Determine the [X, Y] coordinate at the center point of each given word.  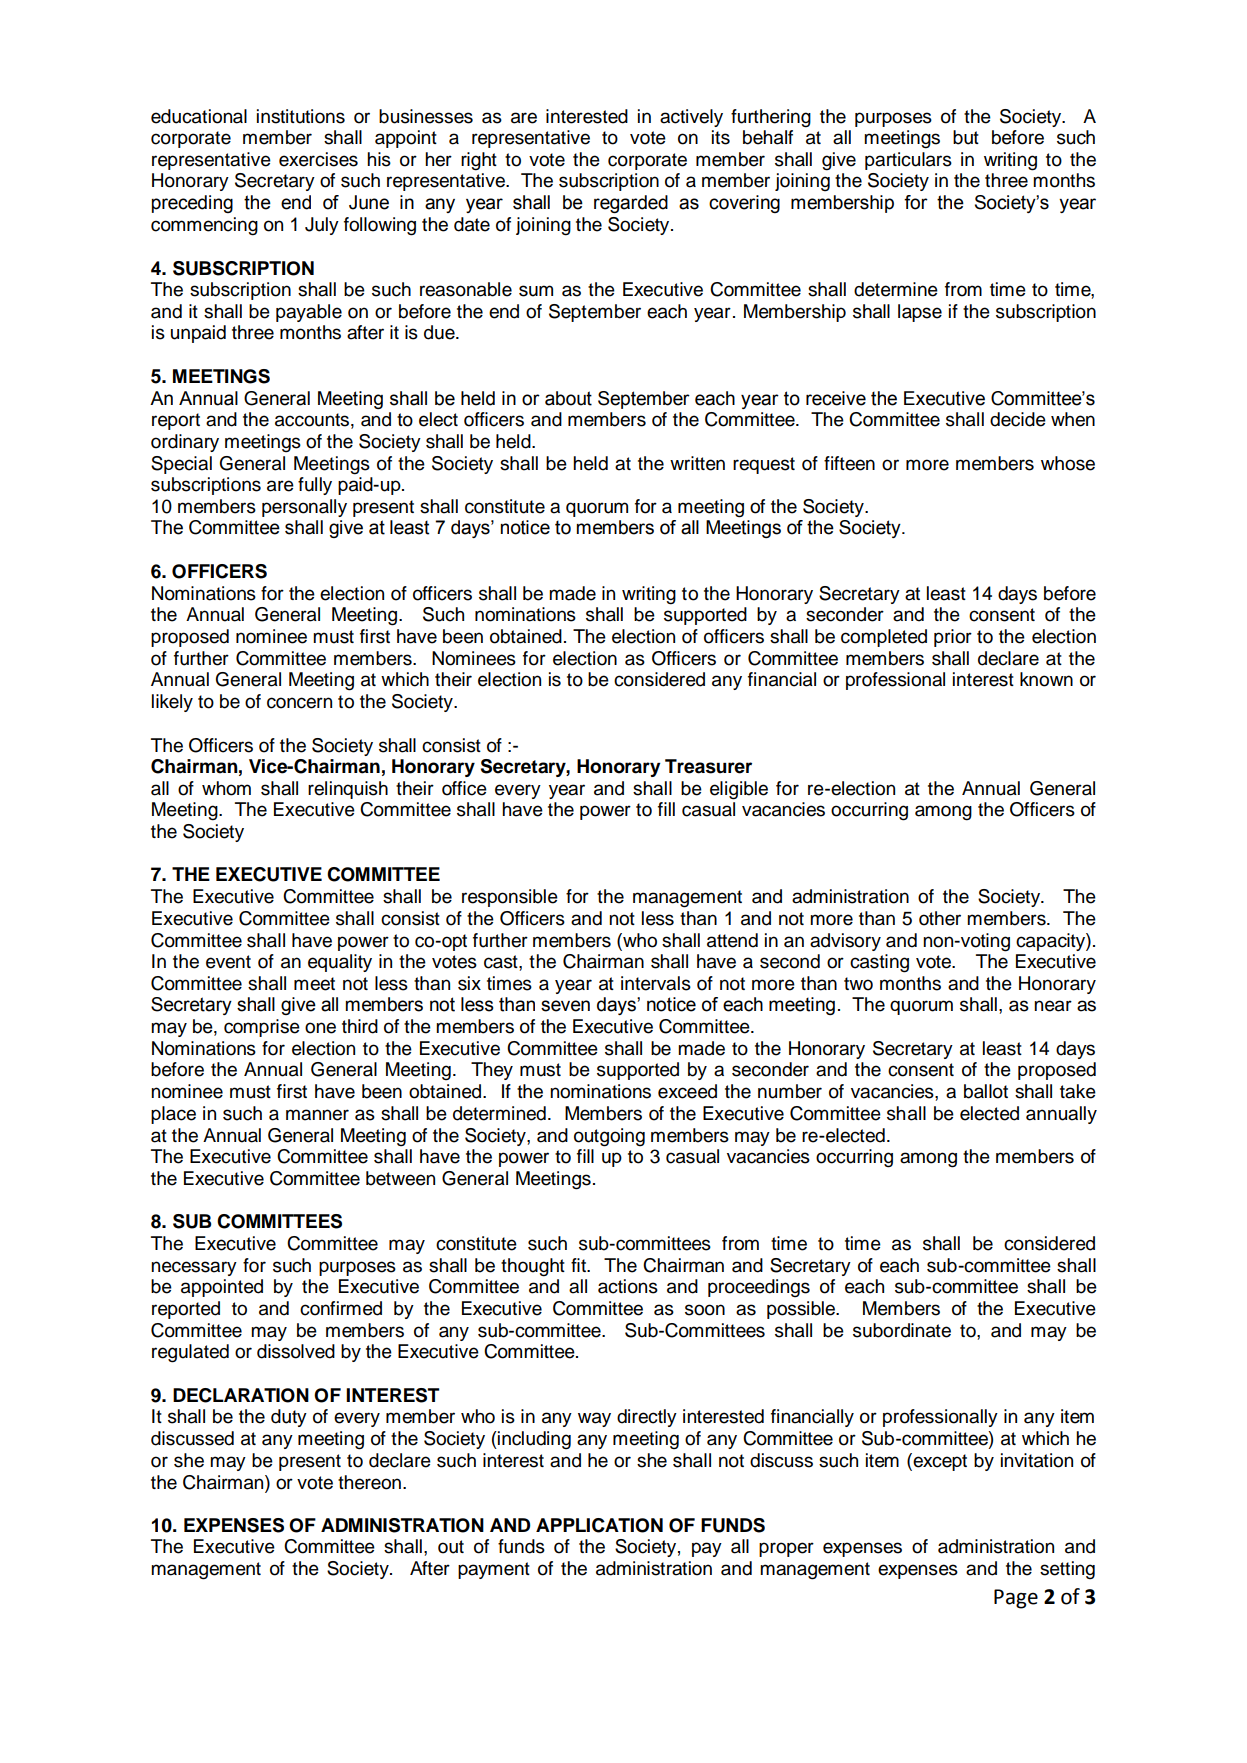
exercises [318, 159]
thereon [369, 1482]
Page [1016, 1599]
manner [317, 1115]
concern [299, 703]
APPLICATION [599, 1525]
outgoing [609, 1137]
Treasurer [708, 766]
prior [953, 638]
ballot [986, 1091]
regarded [631, 204]
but [966, 137]
